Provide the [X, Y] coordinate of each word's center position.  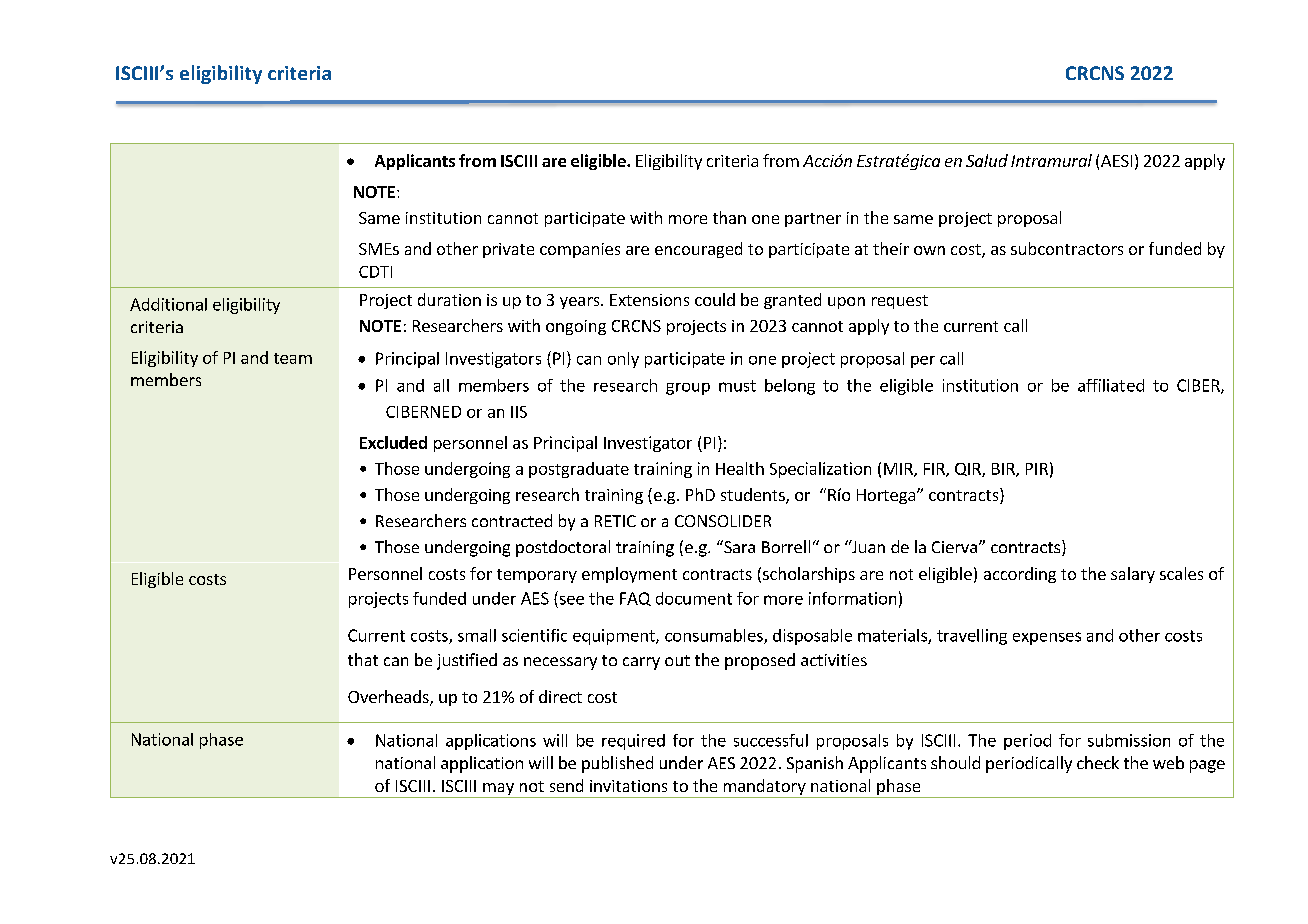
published [617, 764]
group [688, 389]
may [498, 790]
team [293, 358]
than [729, 217]
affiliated [1111, 385]
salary [1133, 575]
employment [629, 575]
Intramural [1051, 160]
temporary [537, 576]
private [508, 250]
